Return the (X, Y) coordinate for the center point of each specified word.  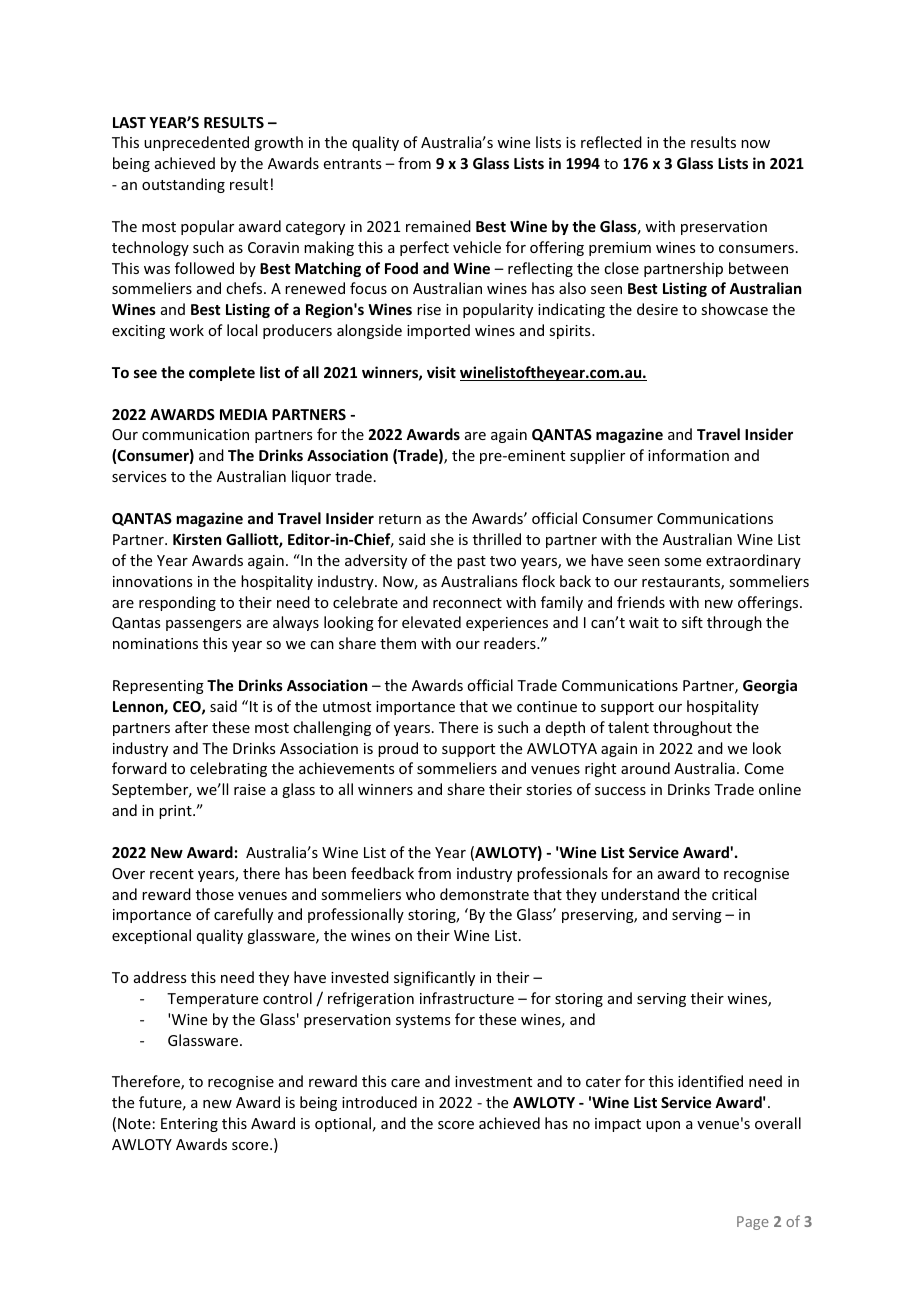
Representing (158, 687)
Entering (189, 1125)
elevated (431, 622)
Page (753, 1223)
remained (438, 226)
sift (692, 622)
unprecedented (196, 143)
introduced (379, 1102)
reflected (611, 142)
